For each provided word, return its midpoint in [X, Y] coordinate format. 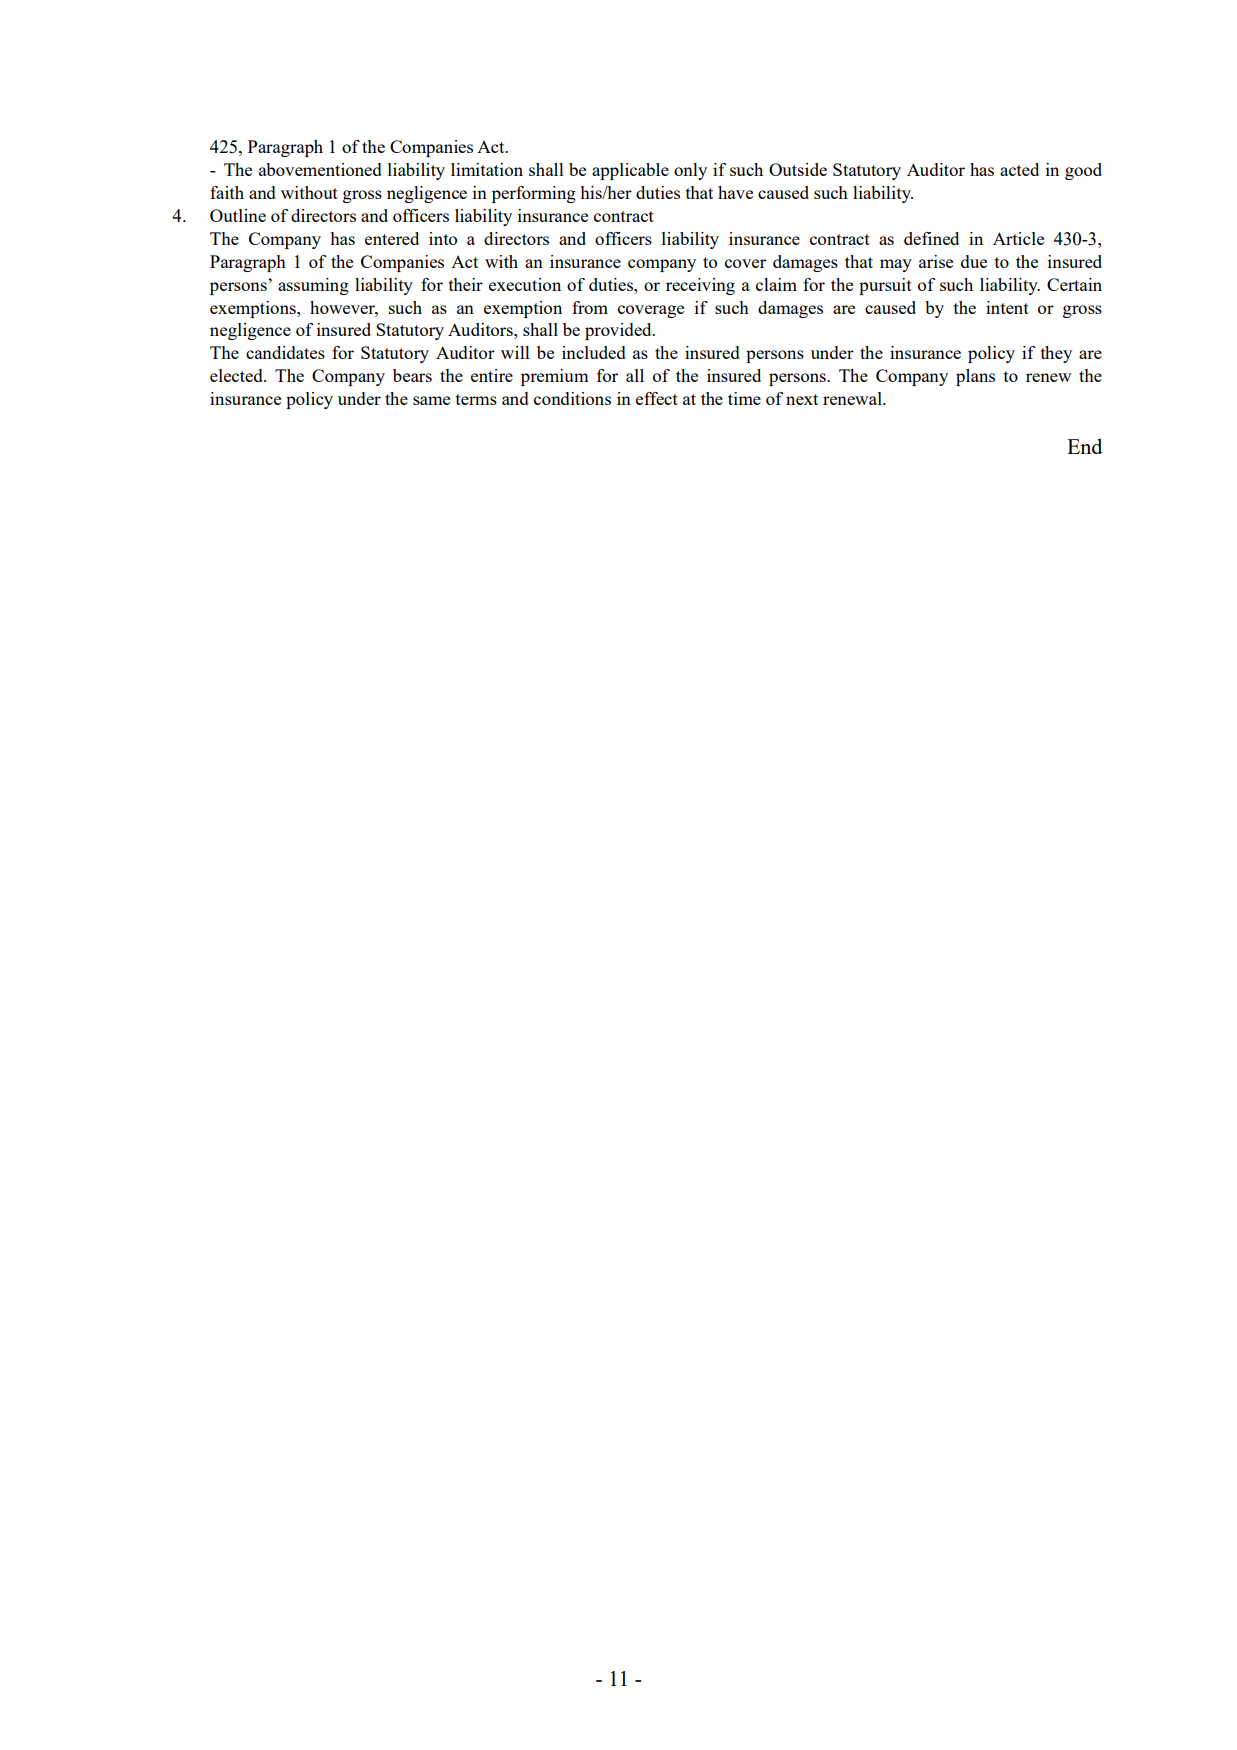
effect [657, 398]
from [590, 307]
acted [1019, 169]
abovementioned [320, 169]
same [431, 400]
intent [1007, 307]
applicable [630, 171]
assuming [313, 286]
